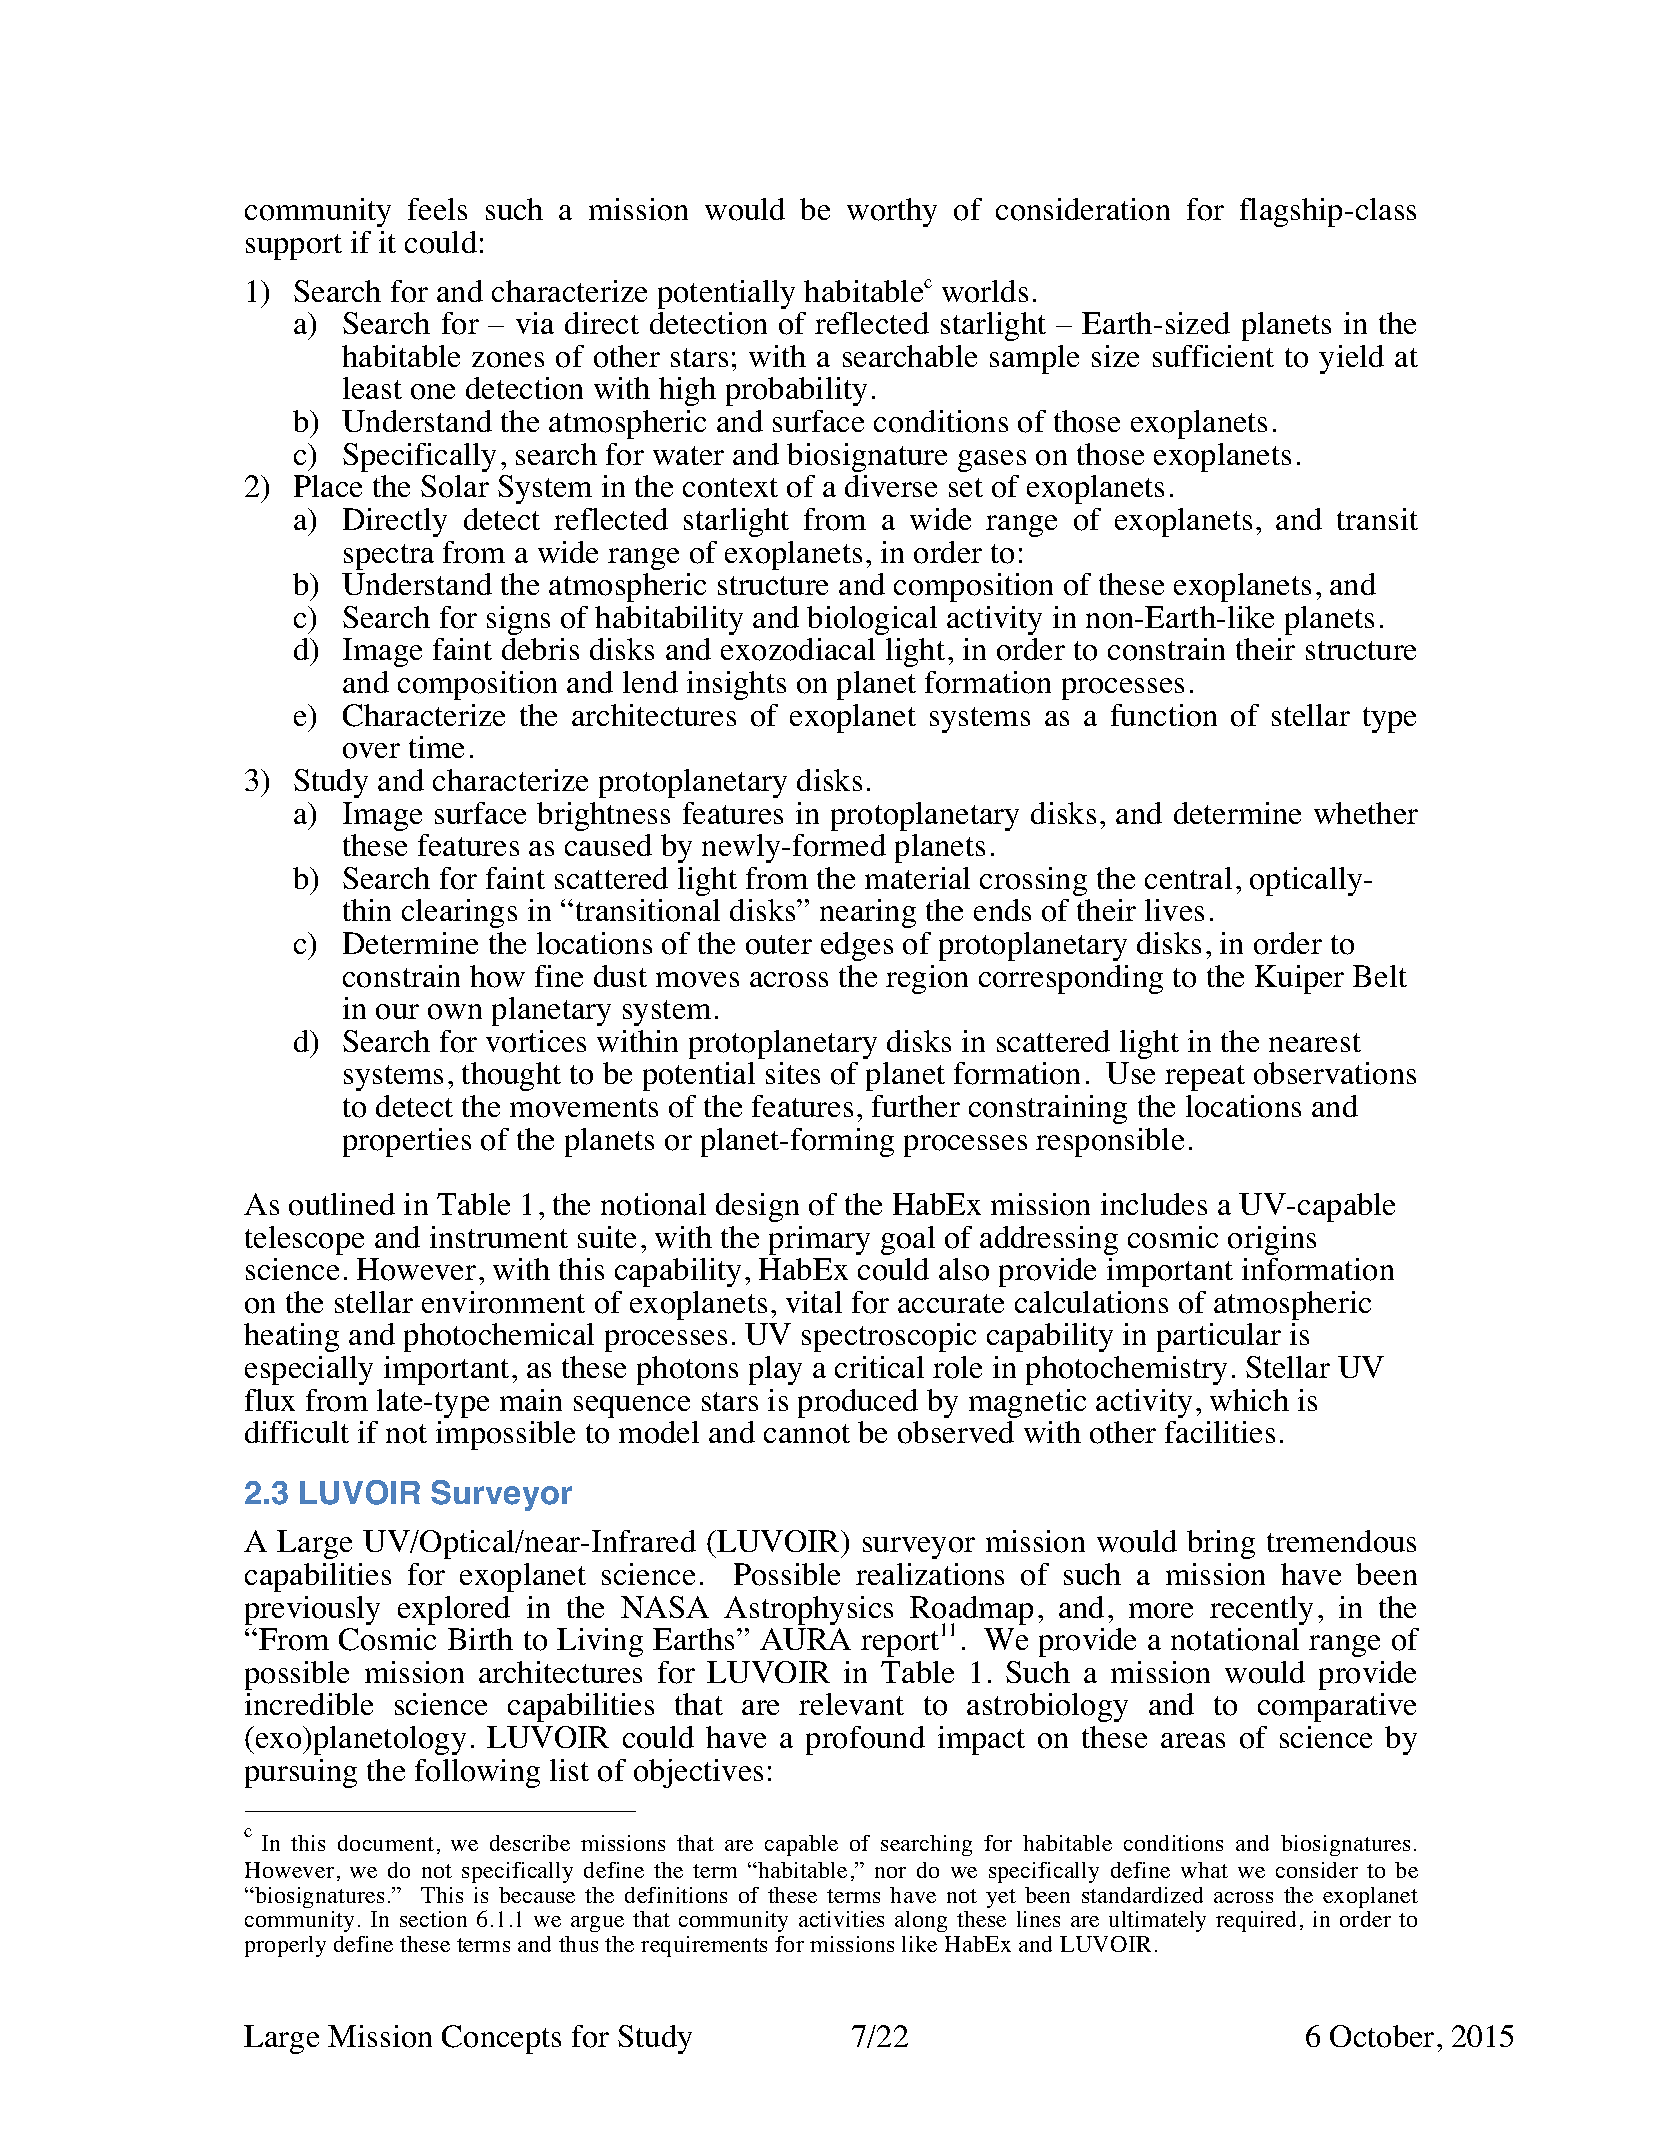 The image size is (1663, 2153). I want to click on sufficient, so click(1213, 356).
